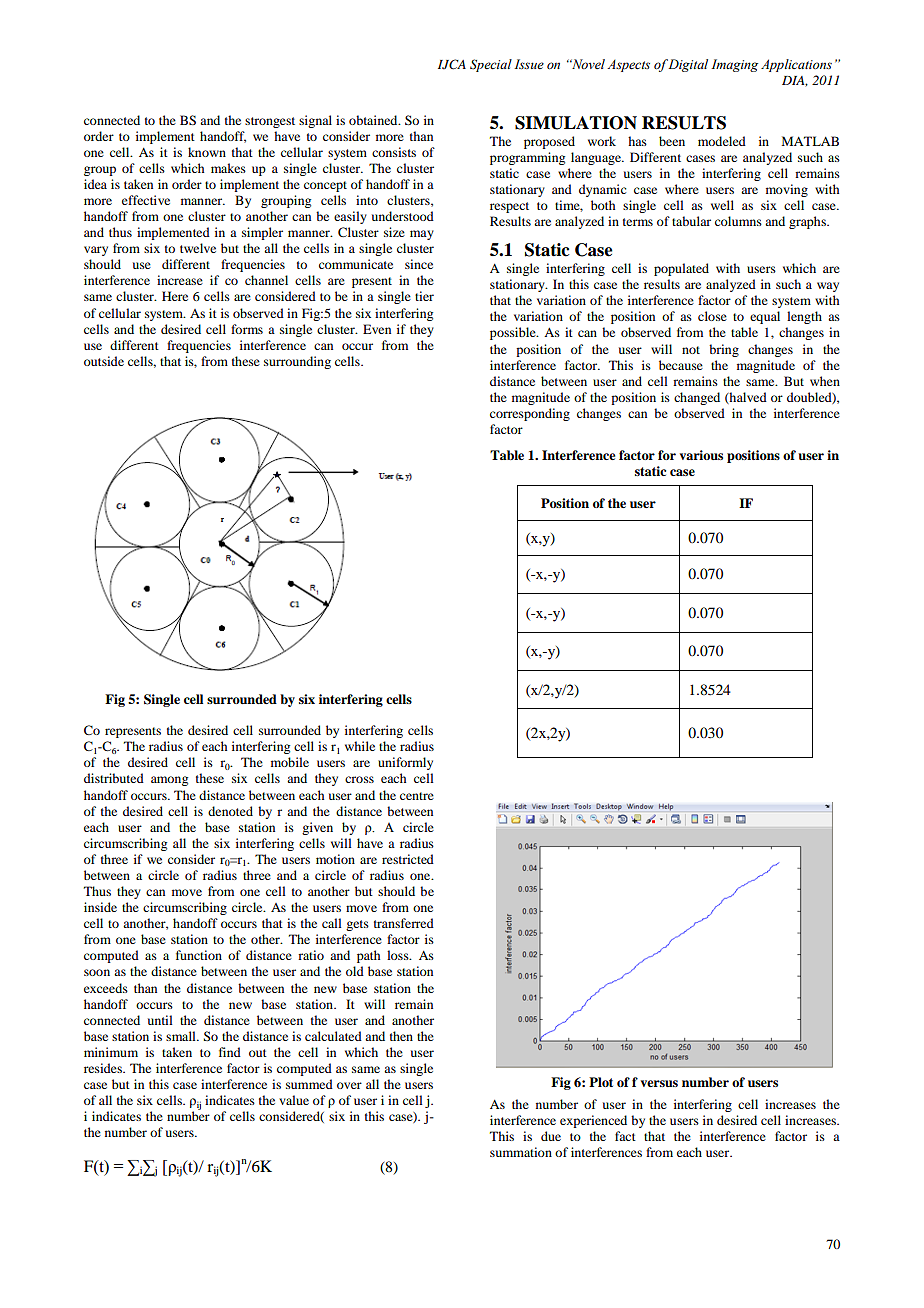 This page has height=1308, width=924. What do you see at coordinates (701, 455) in the page?
I see `various` at bounding box center [701, 455].
